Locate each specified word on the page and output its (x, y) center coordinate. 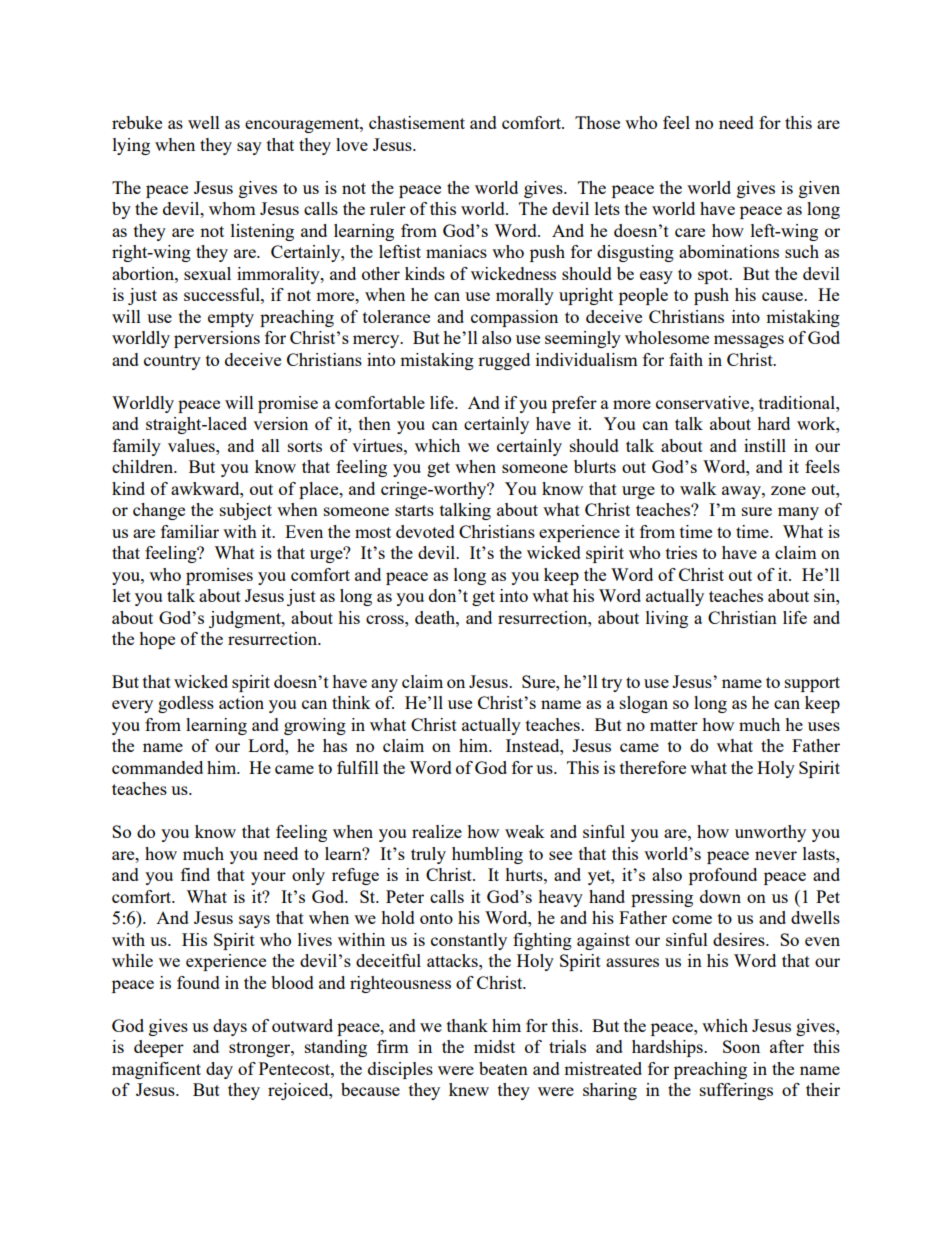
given (819, 189)
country (172, 362)
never (776, 855)
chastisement (417, 122)
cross (386, 619)
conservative (704, 402)
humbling (487, 855)
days (230, 1027)
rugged (504, 361)
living (667, 619)
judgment (246, 619)
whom (232, 208)
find (195, 874)
